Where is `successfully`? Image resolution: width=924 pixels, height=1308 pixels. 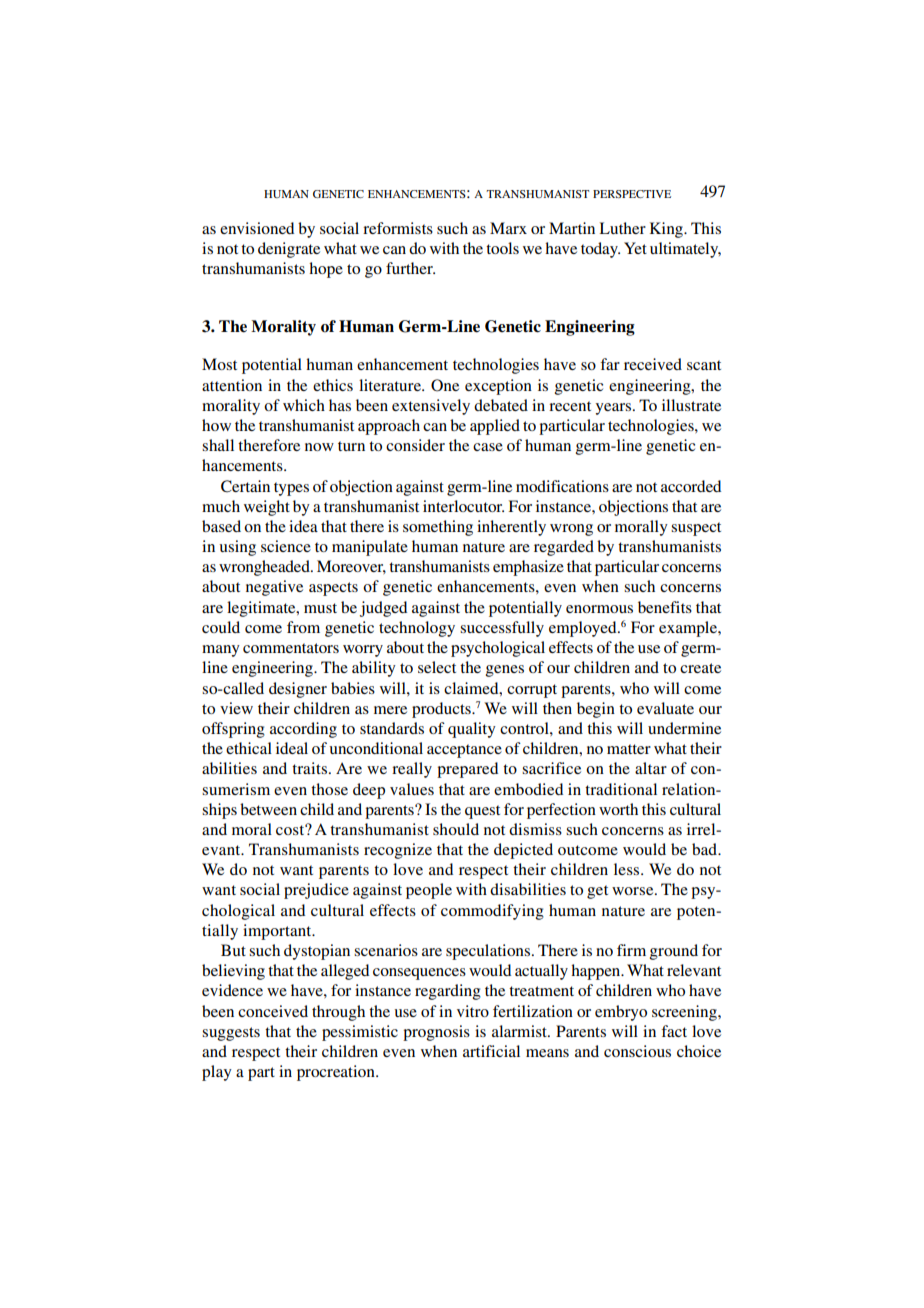
successfully is located at coordinates (502, 629).
